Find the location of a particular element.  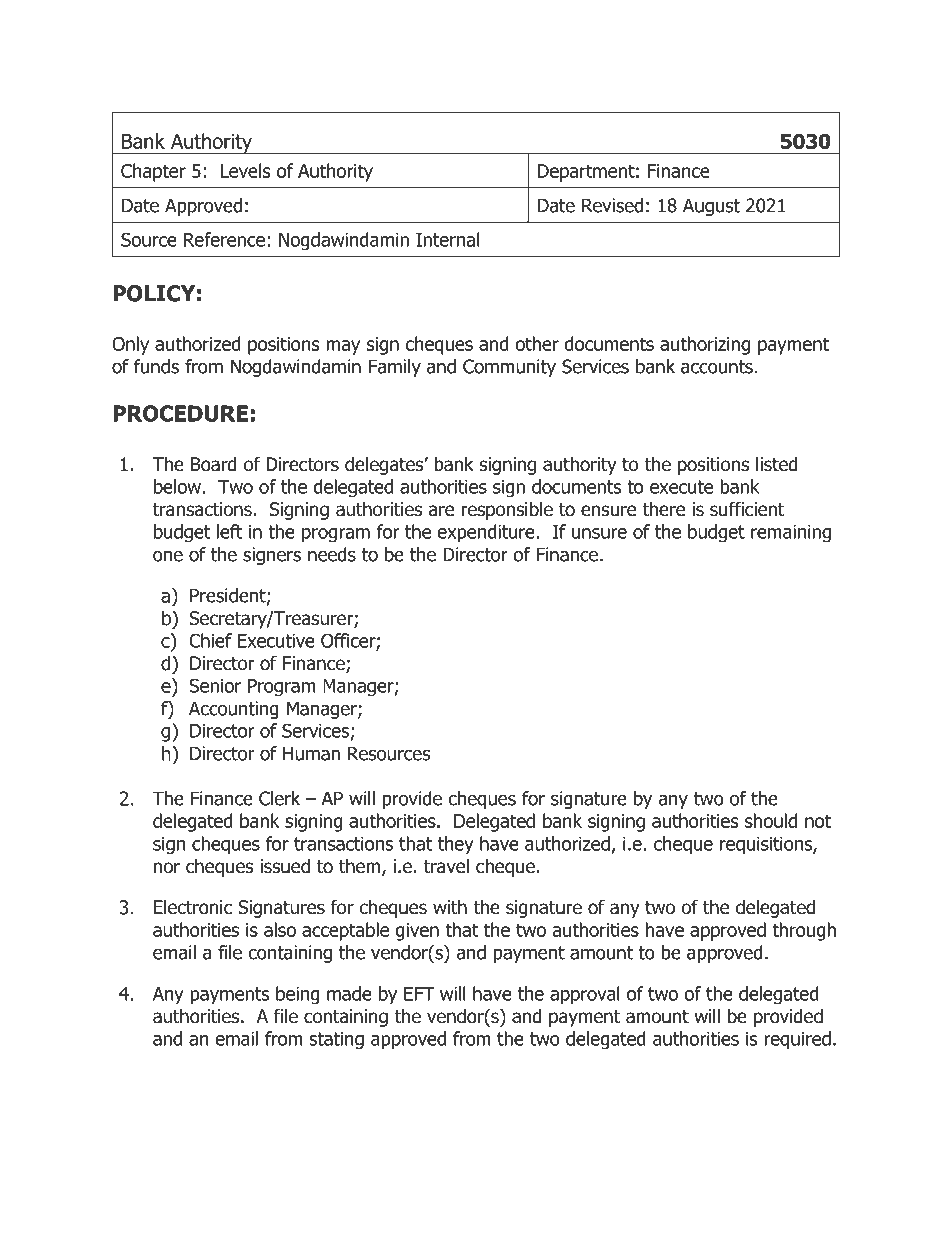

remaining is located at coordinates (791, 534).
